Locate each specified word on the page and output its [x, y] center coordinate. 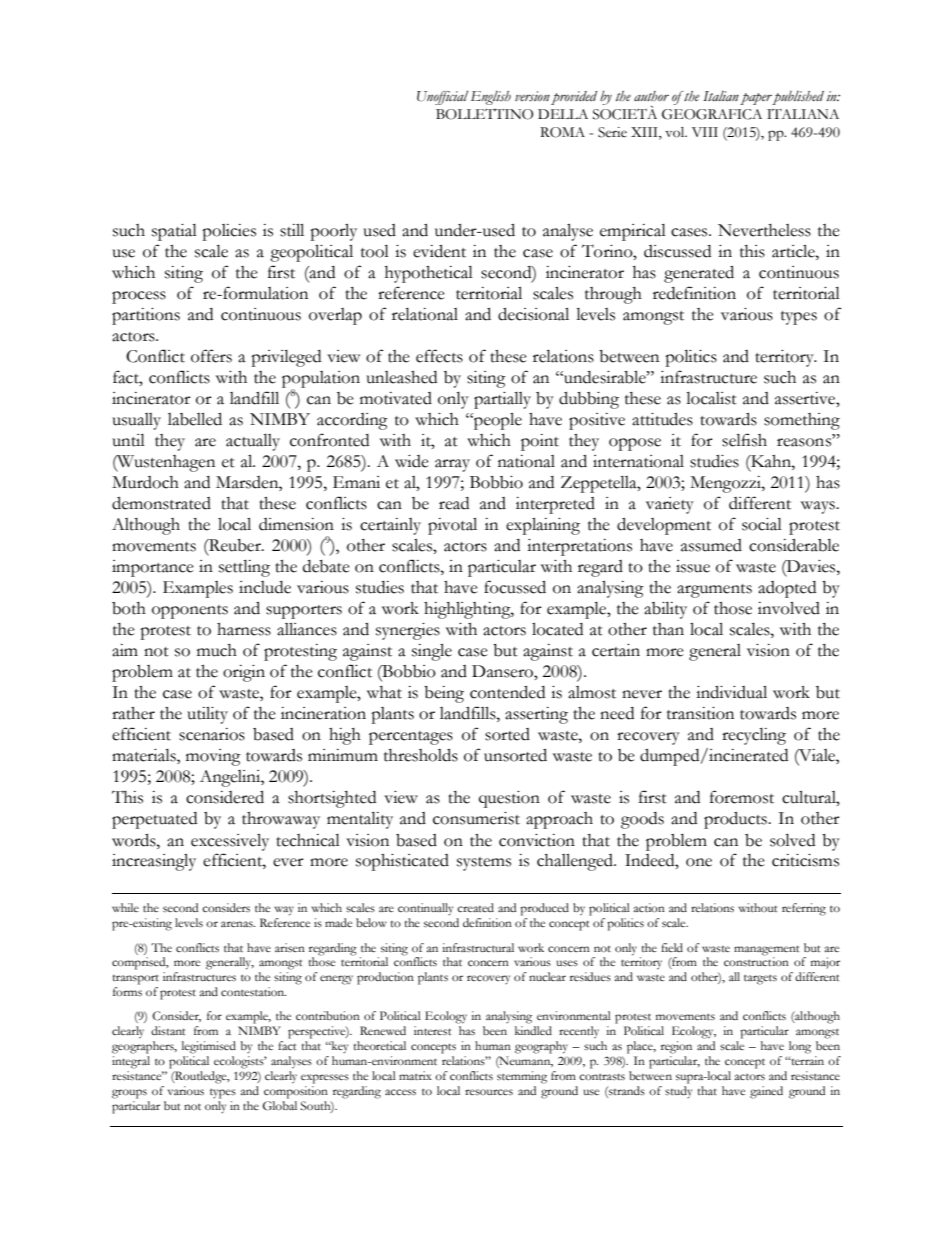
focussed [515, 587]
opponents [190, 612]
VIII [705, 132]
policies [229, 232]
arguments [714, 591]
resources [489, 1092]
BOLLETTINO [484, 114]
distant [168, 1030]
